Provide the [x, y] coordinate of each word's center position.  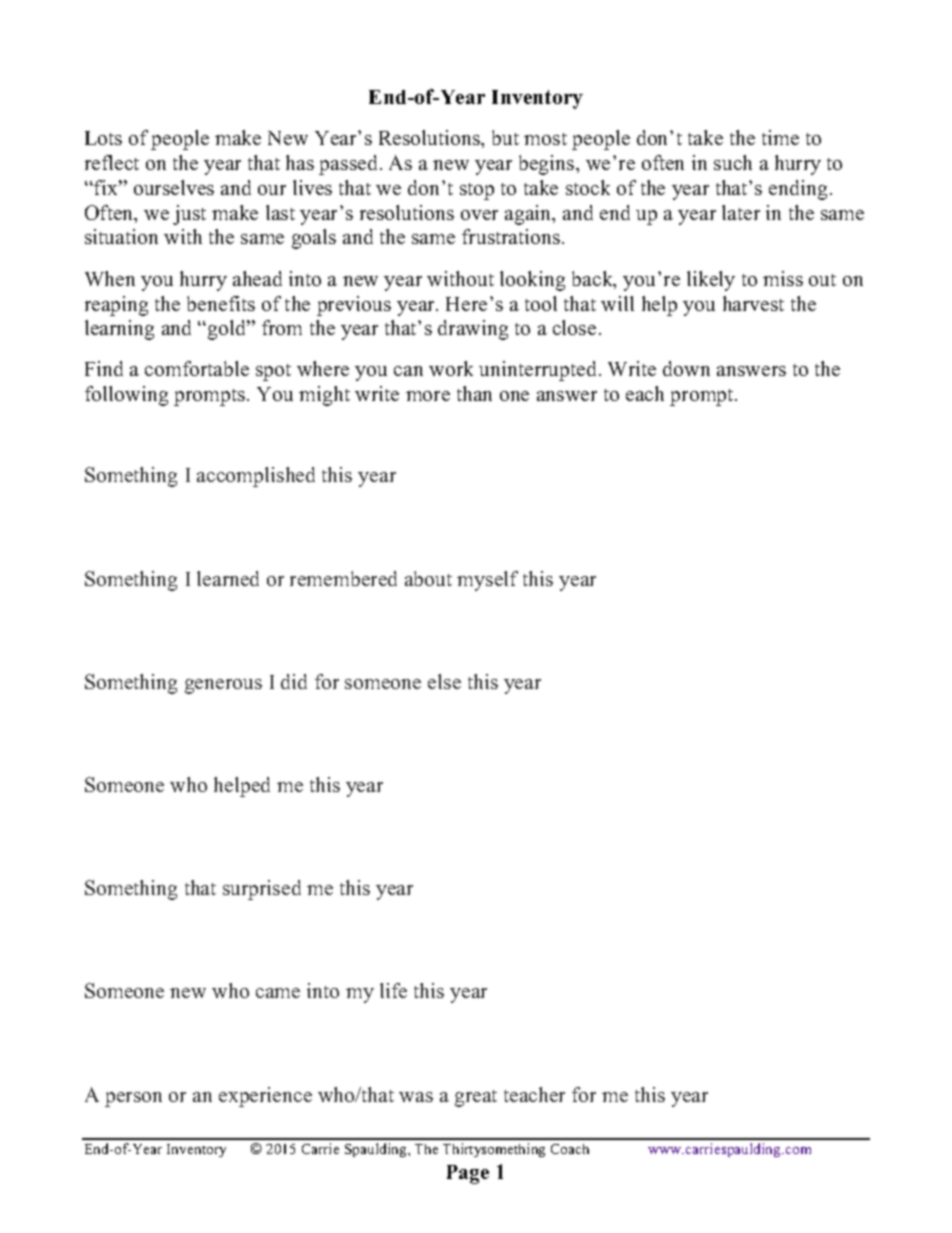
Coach [570, 1149]
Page [468, 1174]
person [133, 1099]
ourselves [174, 187]
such [733, 162]
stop [477, 191]
